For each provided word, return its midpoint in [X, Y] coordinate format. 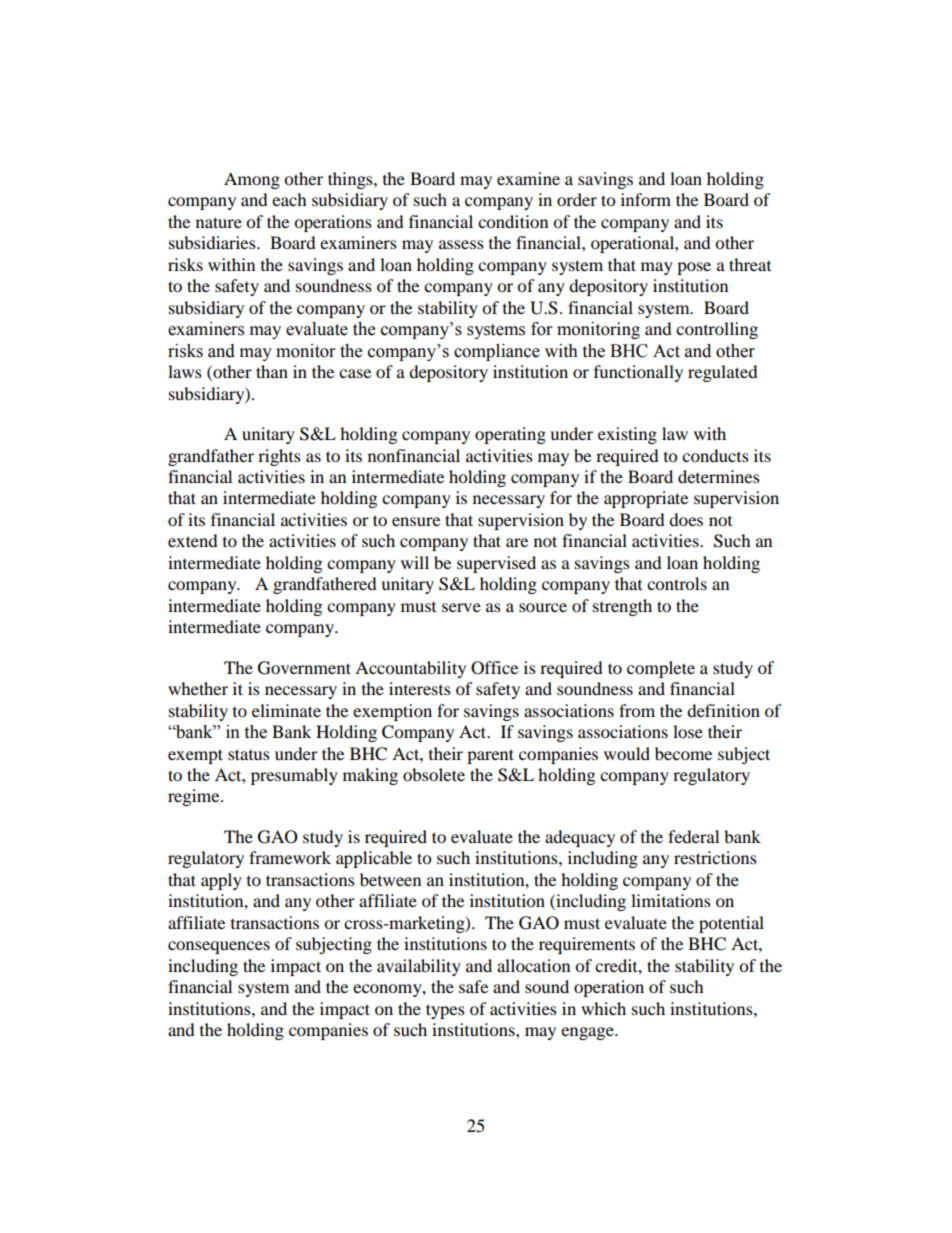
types [445, 1011]
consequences [219, 947]
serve [461, 607]
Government [304, 668]
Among [252, 180]
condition [513, 221]
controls [677, 583]
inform [646, 199]
